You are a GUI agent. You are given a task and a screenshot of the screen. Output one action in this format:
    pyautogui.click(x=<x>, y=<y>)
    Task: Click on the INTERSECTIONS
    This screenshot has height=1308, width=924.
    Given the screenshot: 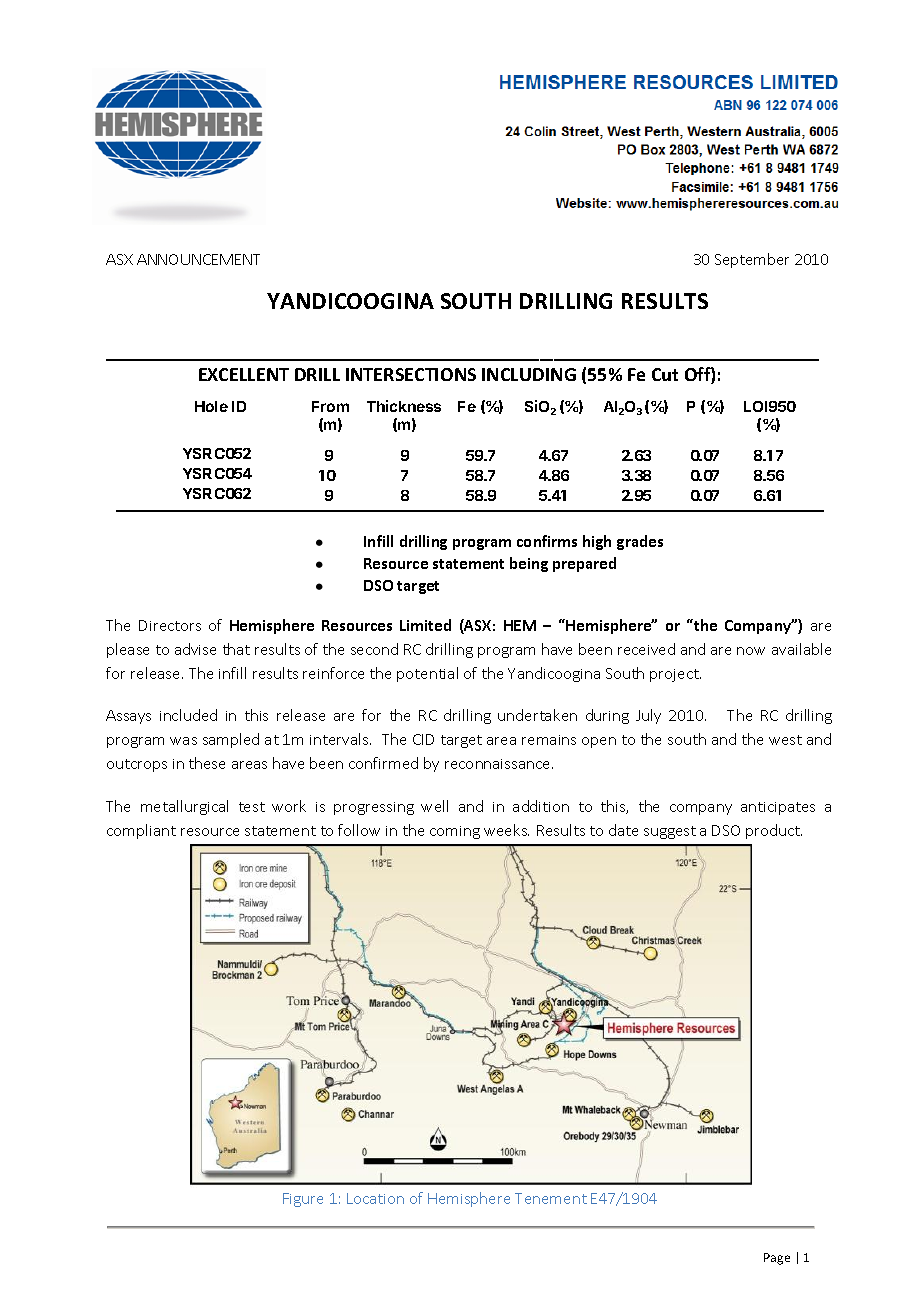 What is the action you would take?
    pyautogui.click(x=411, y=374)
